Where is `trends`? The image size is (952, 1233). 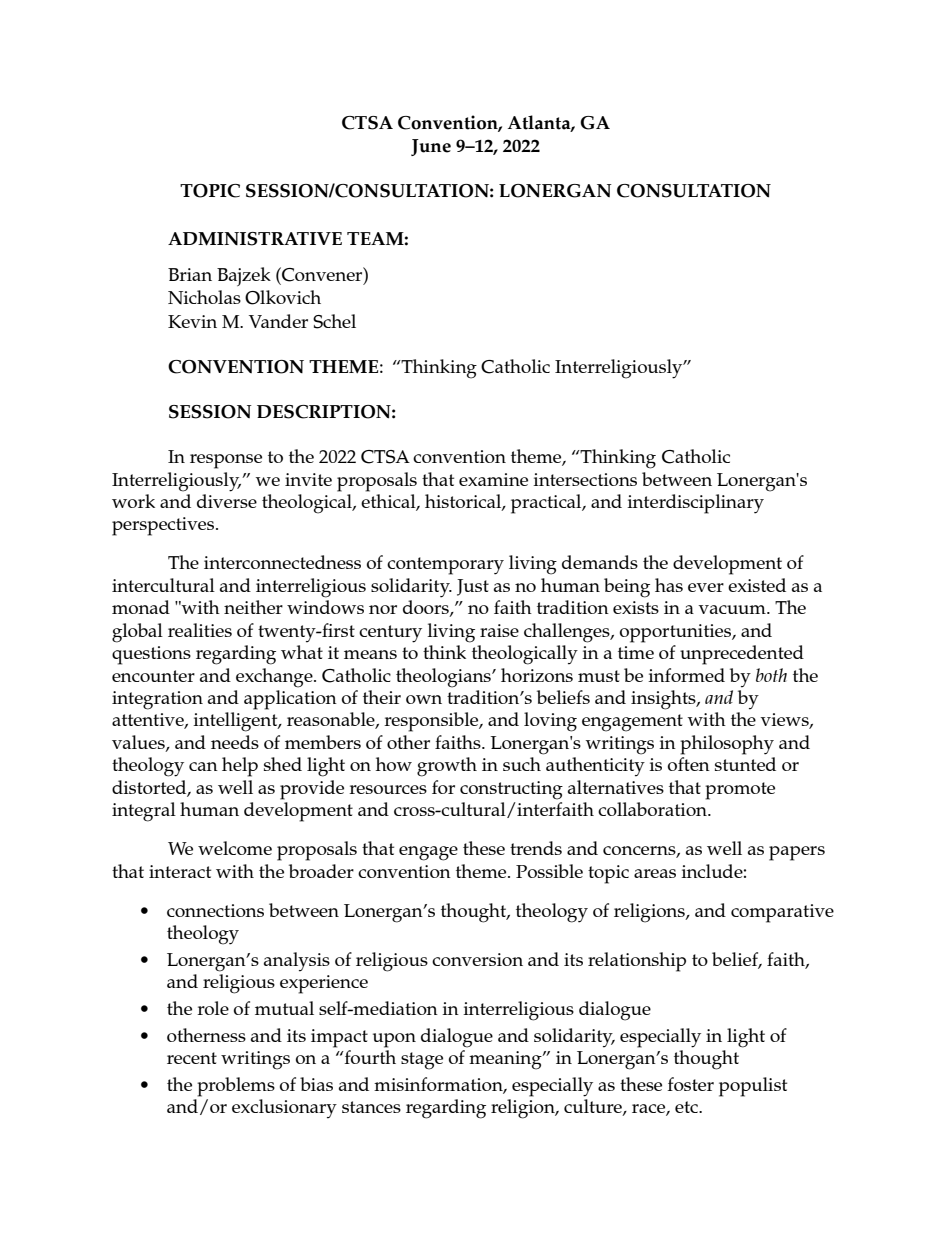
trends is located at coordinates (536, 848).
